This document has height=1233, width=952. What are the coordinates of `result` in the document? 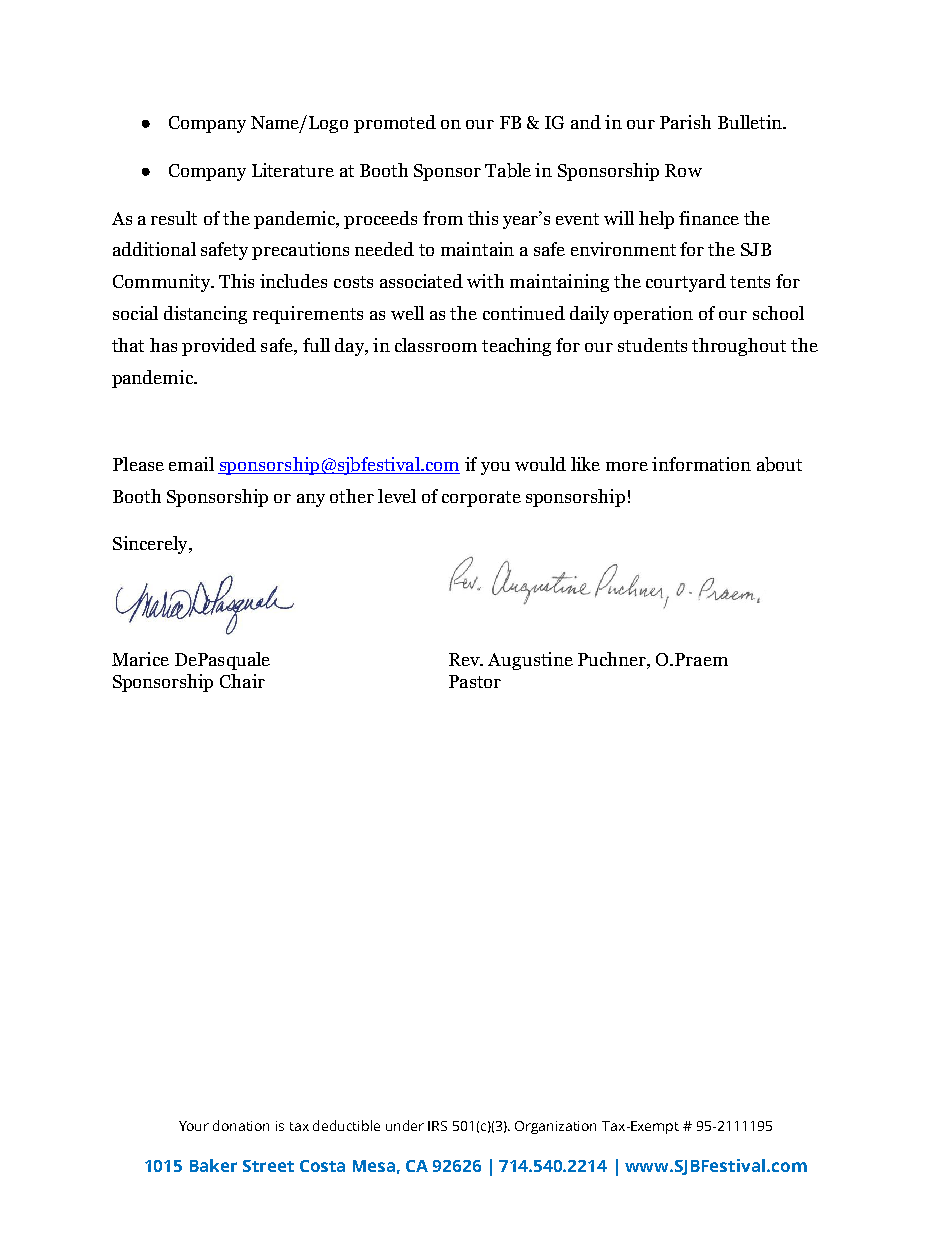 It's located at (174, 218).
